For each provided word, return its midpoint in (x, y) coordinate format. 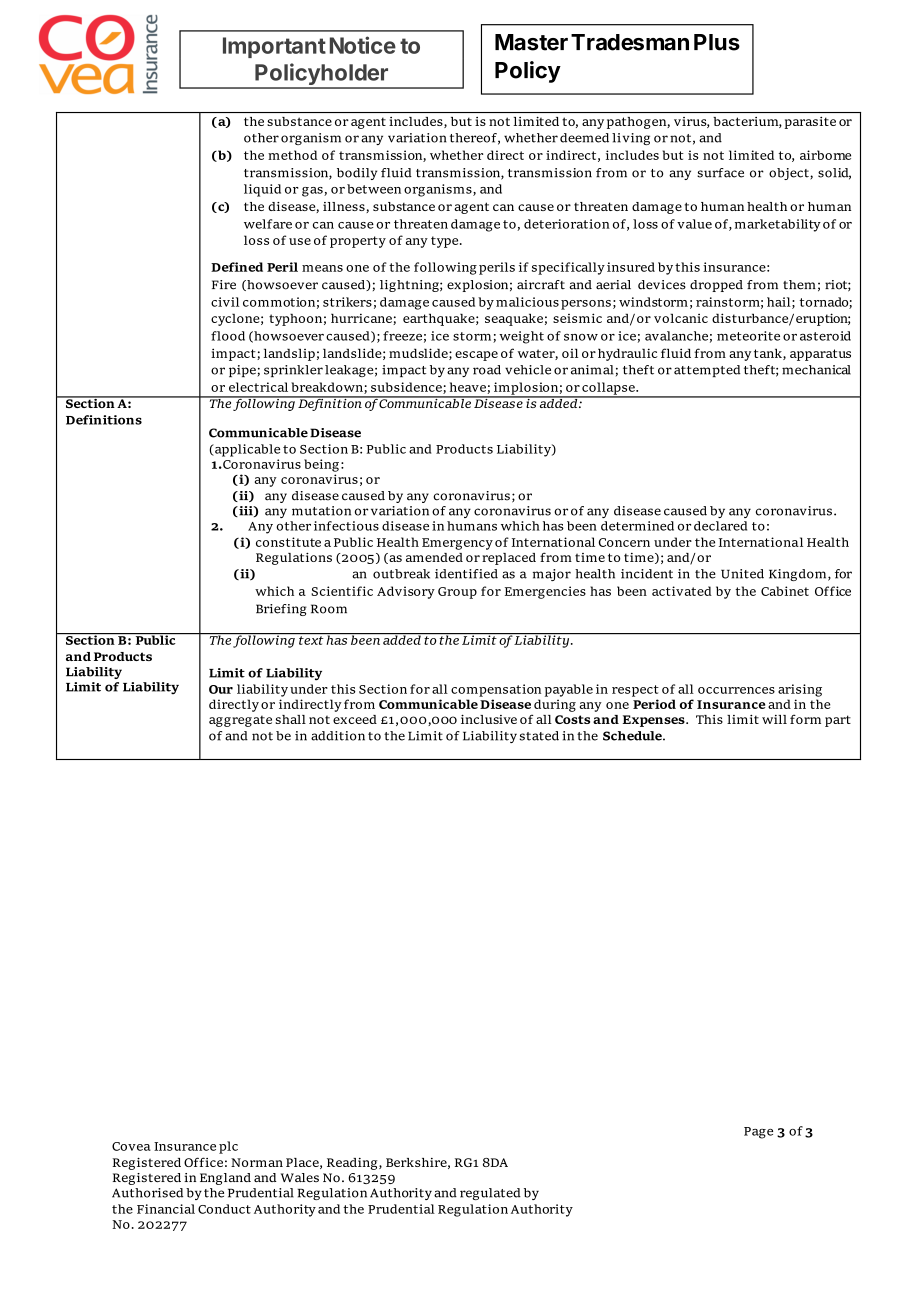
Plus (717, 42)
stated (539, 736)
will (774, 719)
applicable (246, 450)
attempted (707, 371)
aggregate (240, 721)
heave (468, 387)
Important (274, 47)
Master (531, 42)
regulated (490, 1194)
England (225, 1179)
